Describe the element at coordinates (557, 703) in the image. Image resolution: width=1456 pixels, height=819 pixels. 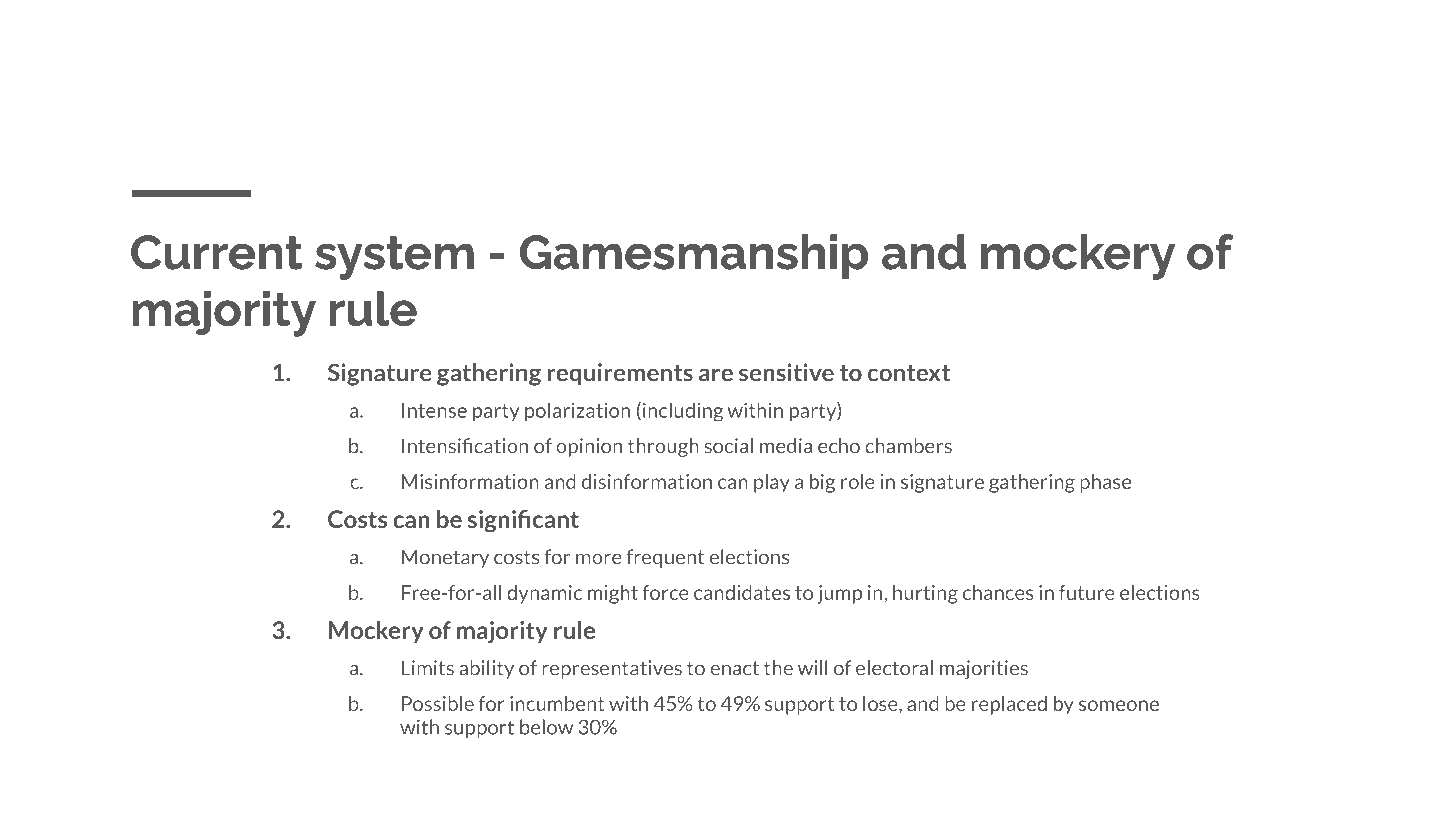
I see `incumbent` at that location.
